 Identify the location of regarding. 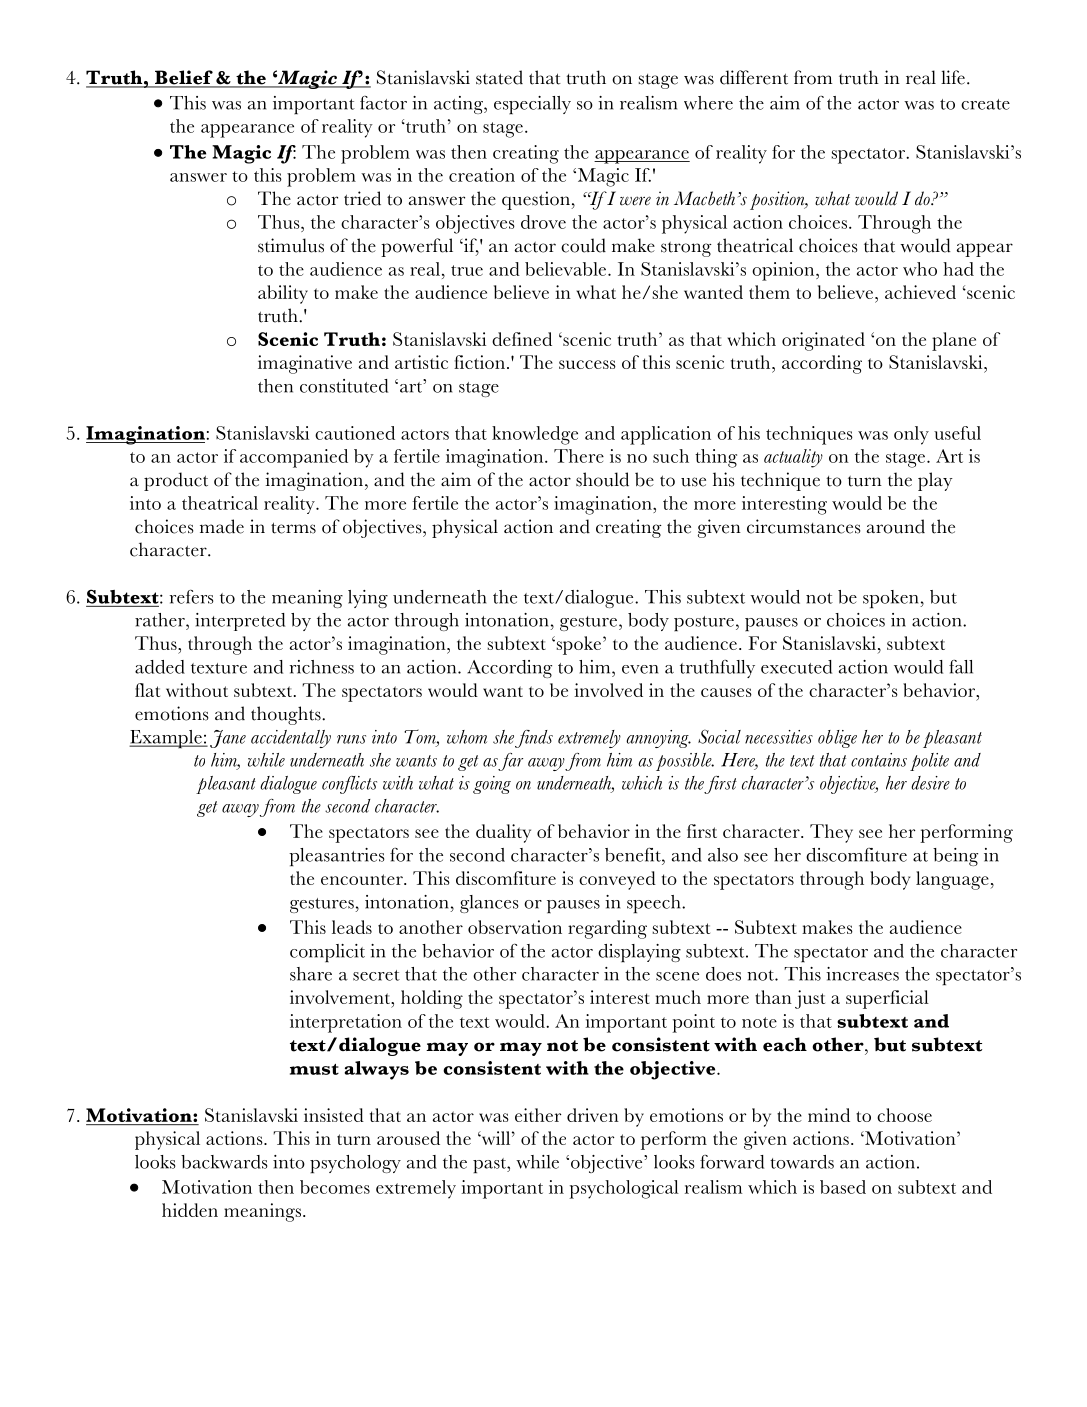
(607, 929).
